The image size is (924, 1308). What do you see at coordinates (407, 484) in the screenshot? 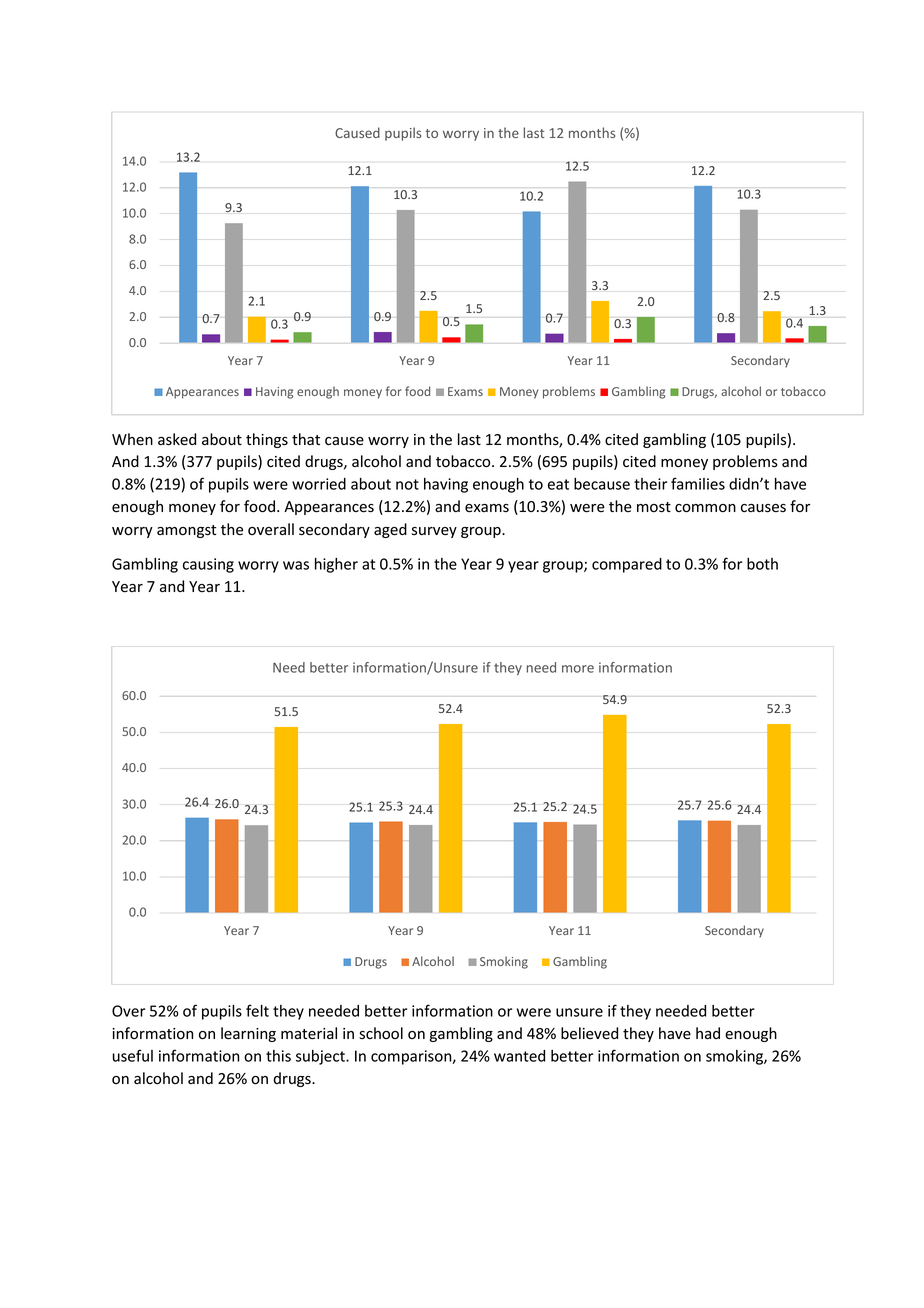
I see `not` at bounding box center [407, 484].
